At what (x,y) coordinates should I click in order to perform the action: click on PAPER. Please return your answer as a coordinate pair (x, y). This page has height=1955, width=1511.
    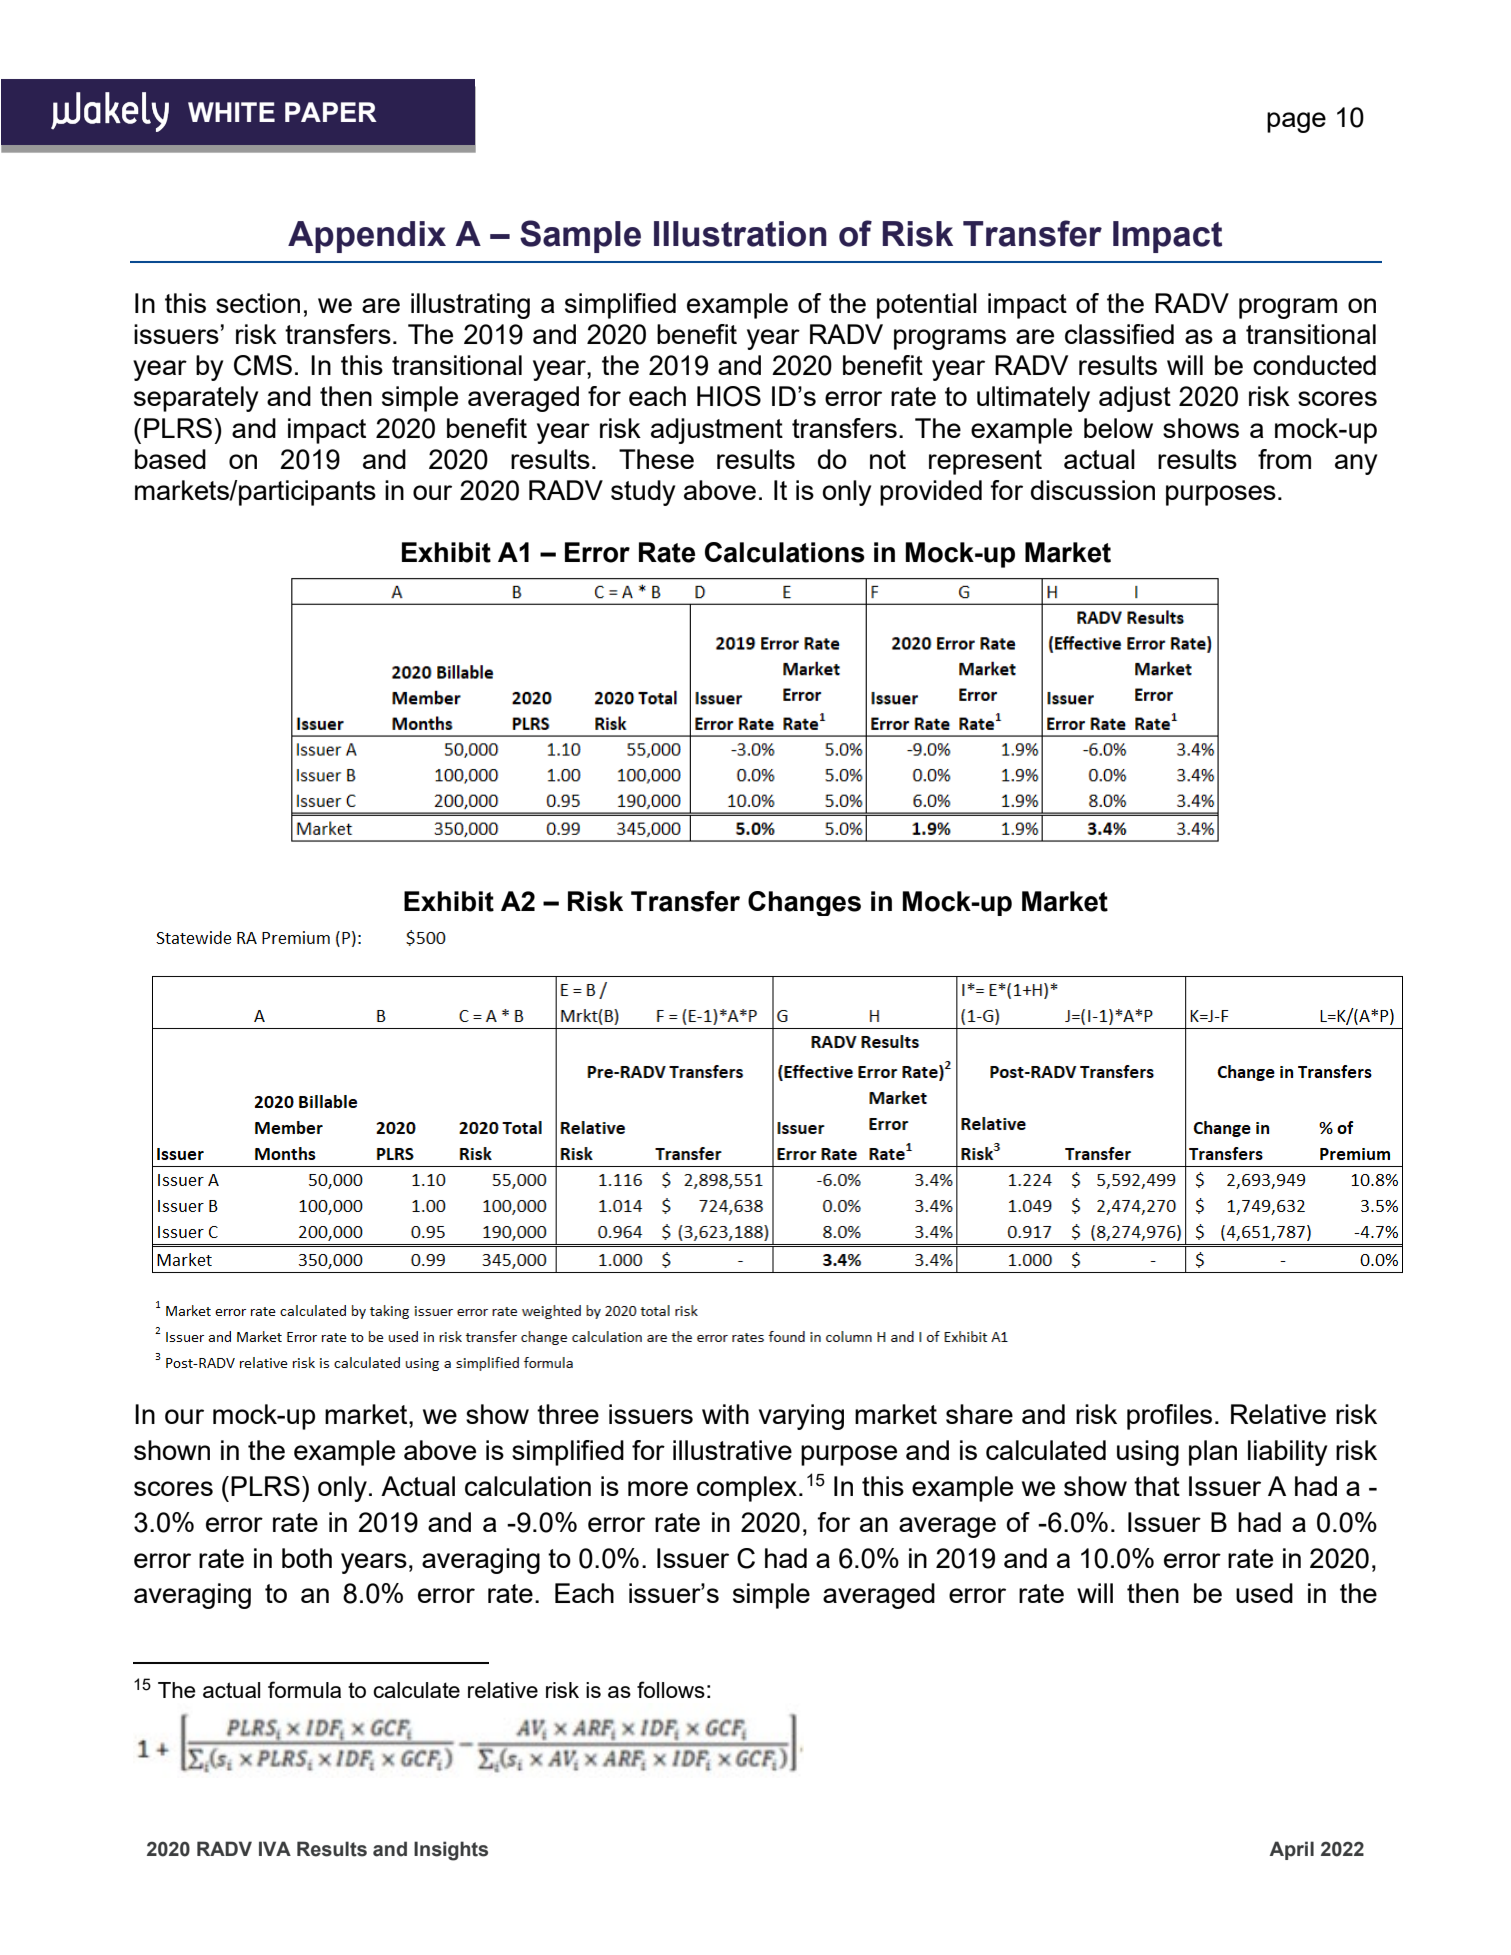
    Looking at the image, I should click on (331, 112).
